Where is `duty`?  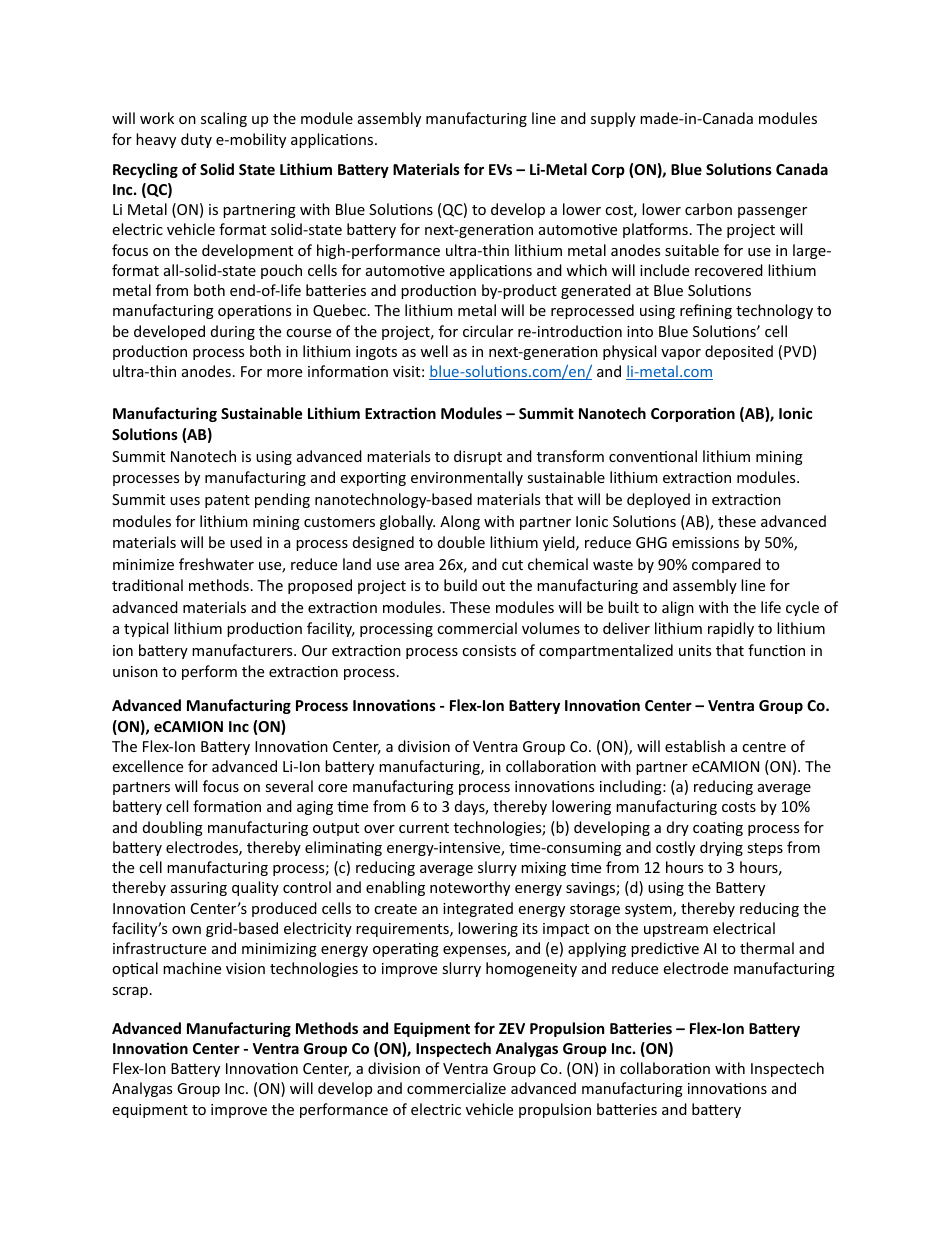 duty is located at coordinates (196, 140).
